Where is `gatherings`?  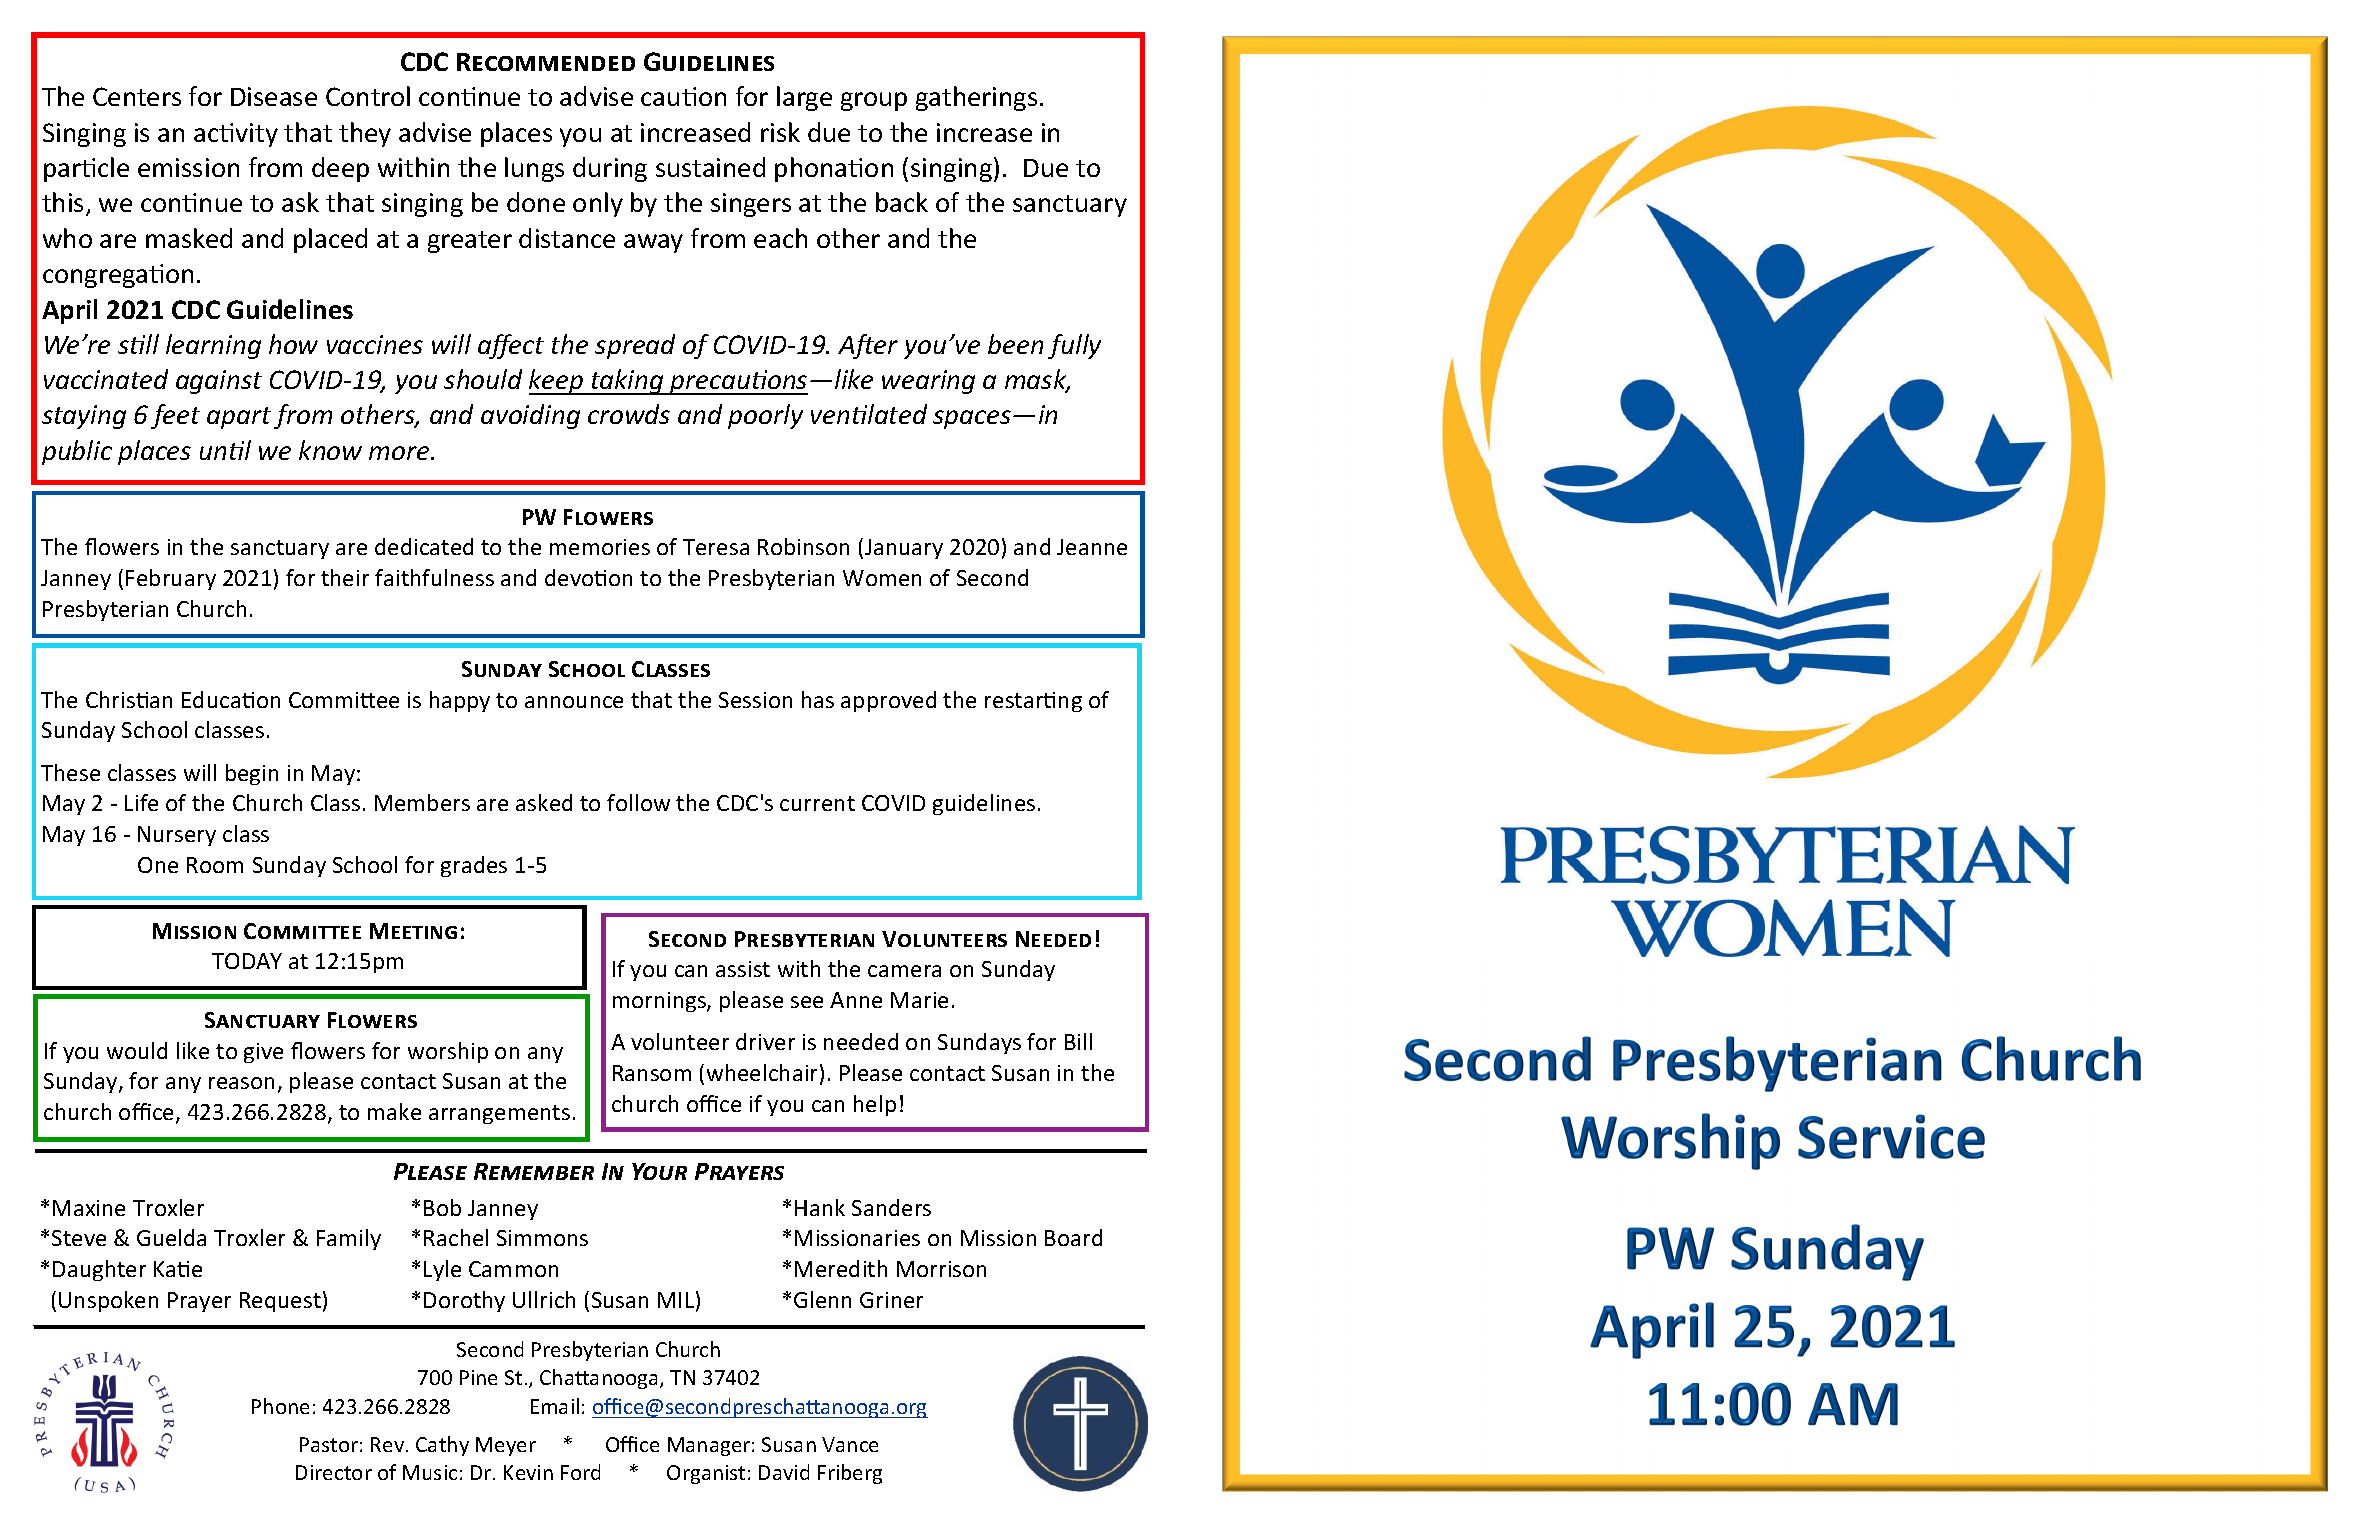 gatherings is located at coordinates (976, 98).
